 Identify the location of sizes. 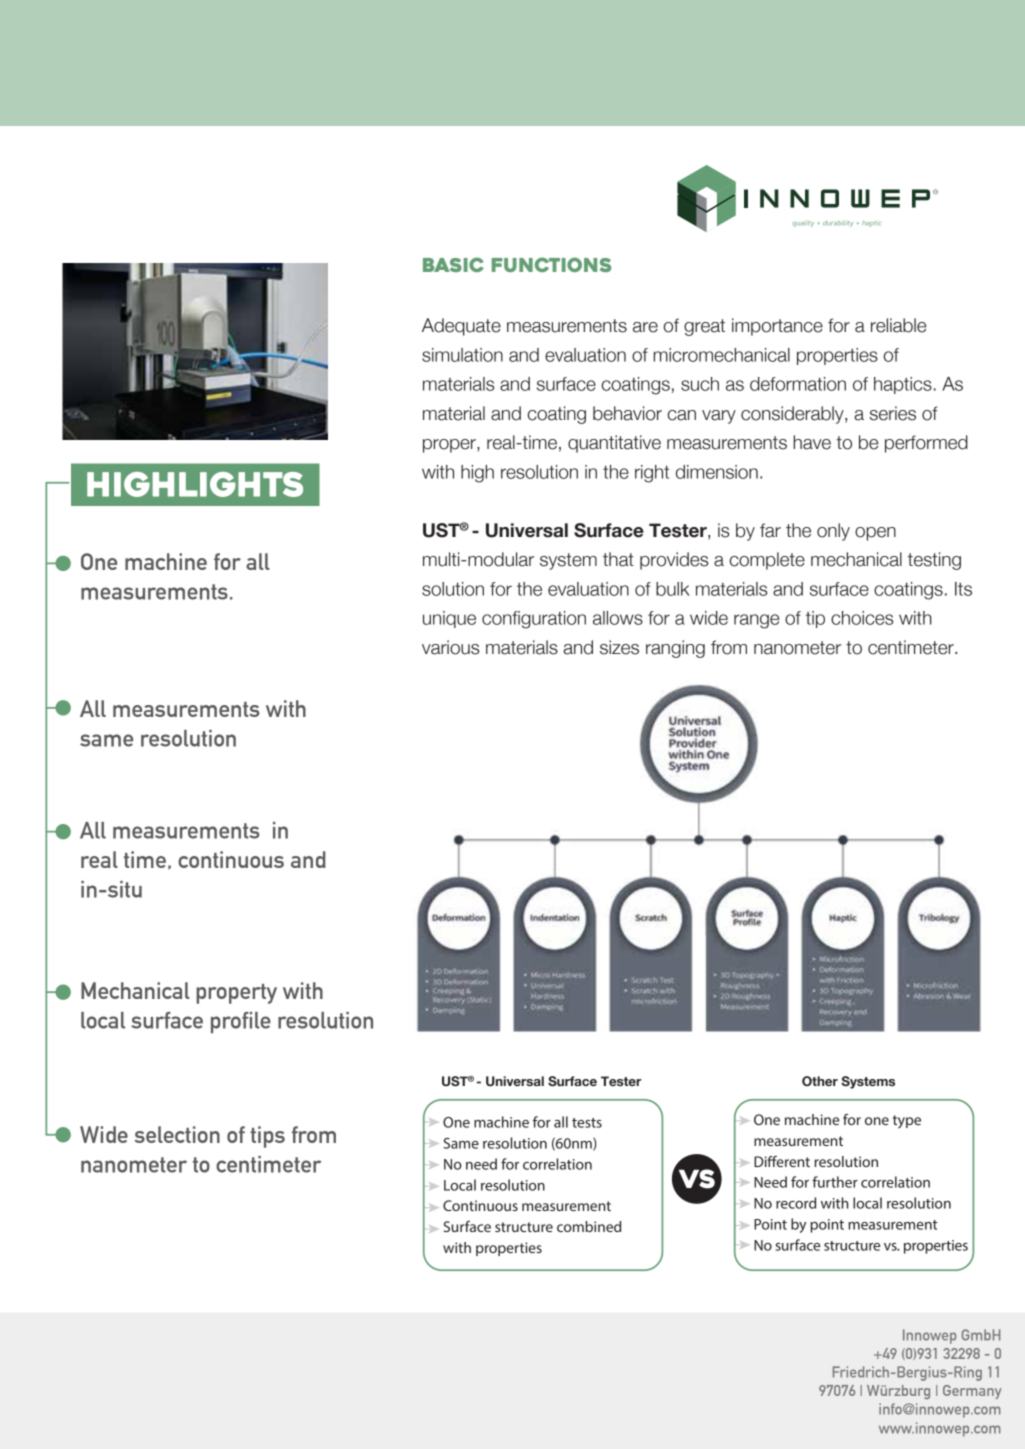
(619, 647).
